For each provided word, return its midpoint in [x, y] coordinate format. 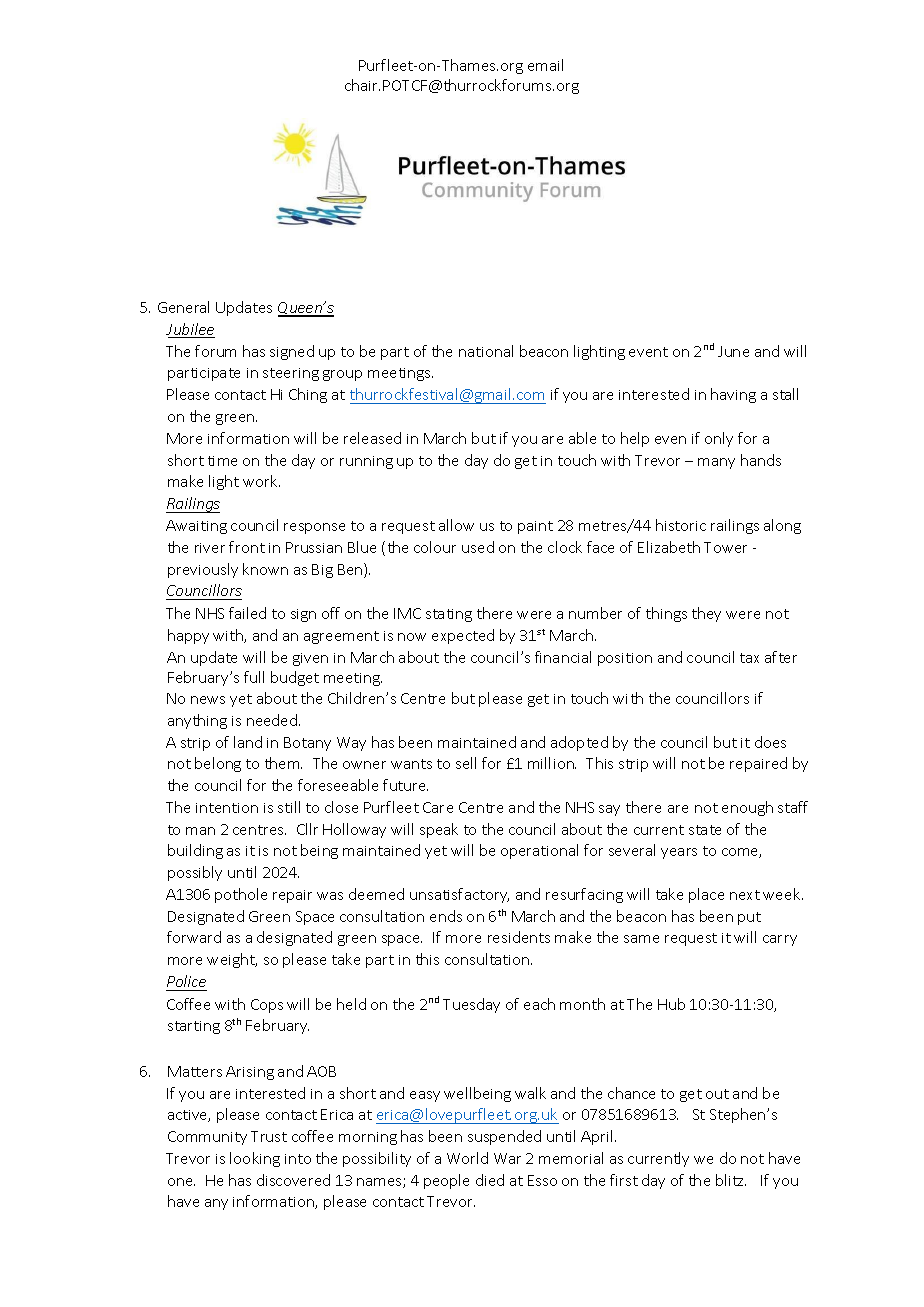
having [733, 395]
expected [463, 636]
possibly [195, 873]
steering [291, 374]
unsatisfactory [459, 895]
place [706, 895]
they [706, 614]
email [545, 65]
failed [247, 613]
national [486, 351]
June [733, 351]
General [183, 307]
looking [255, 1159]
